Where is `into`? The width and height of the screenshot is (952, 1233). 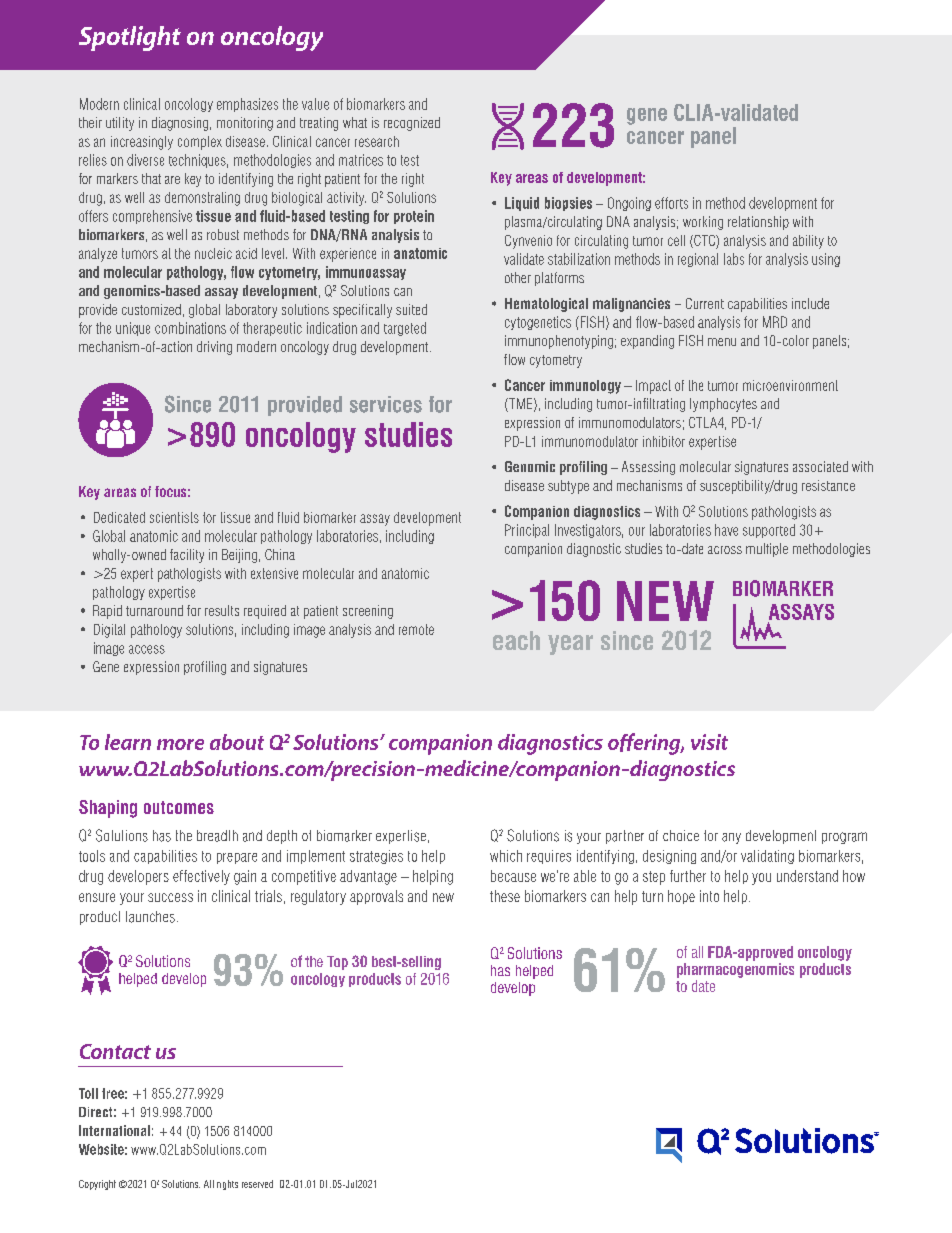 into is located at coordinates (709, 896).
